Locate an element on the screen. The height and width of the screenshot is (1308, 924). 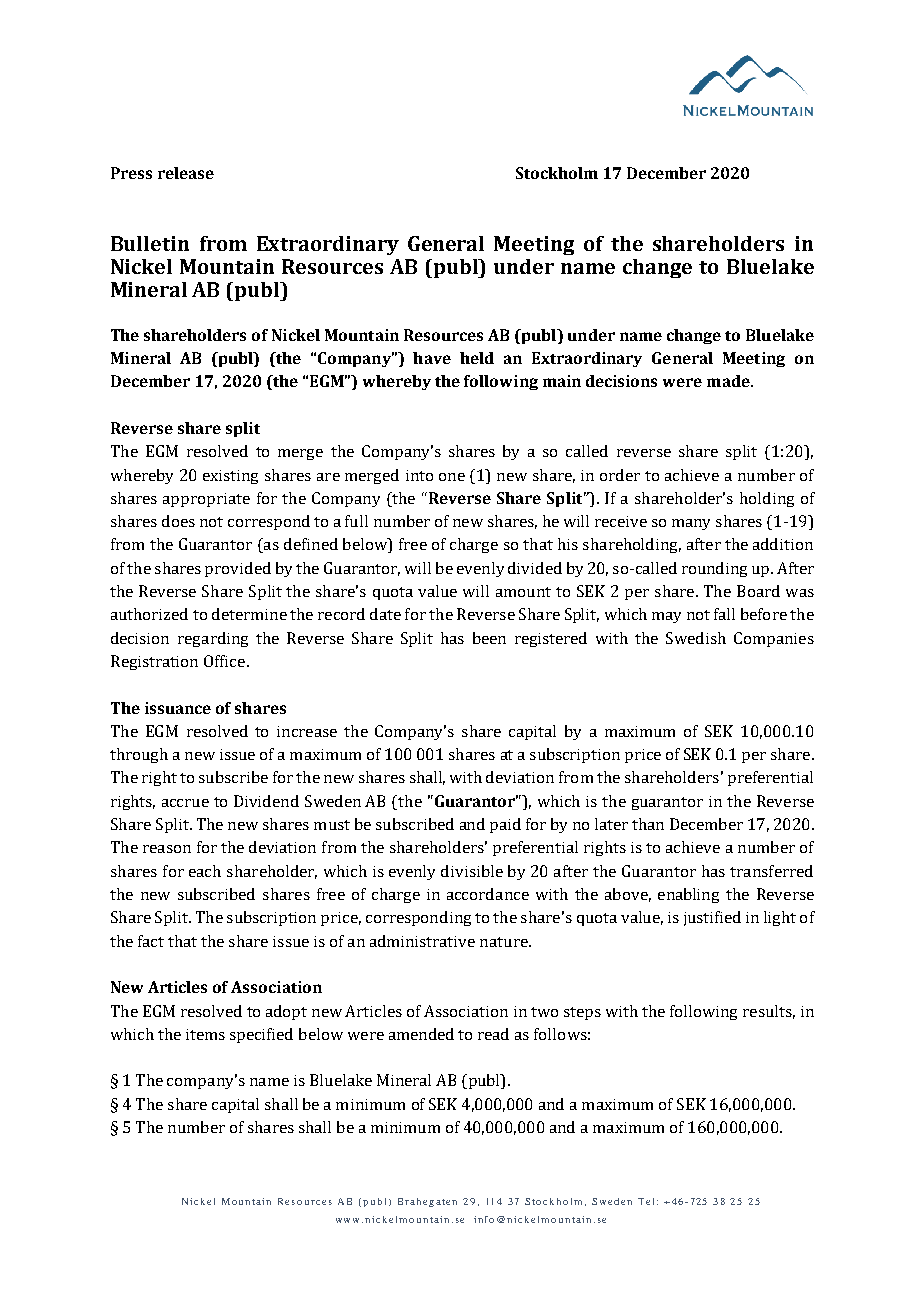
held is located at coordinates (477, 358).
